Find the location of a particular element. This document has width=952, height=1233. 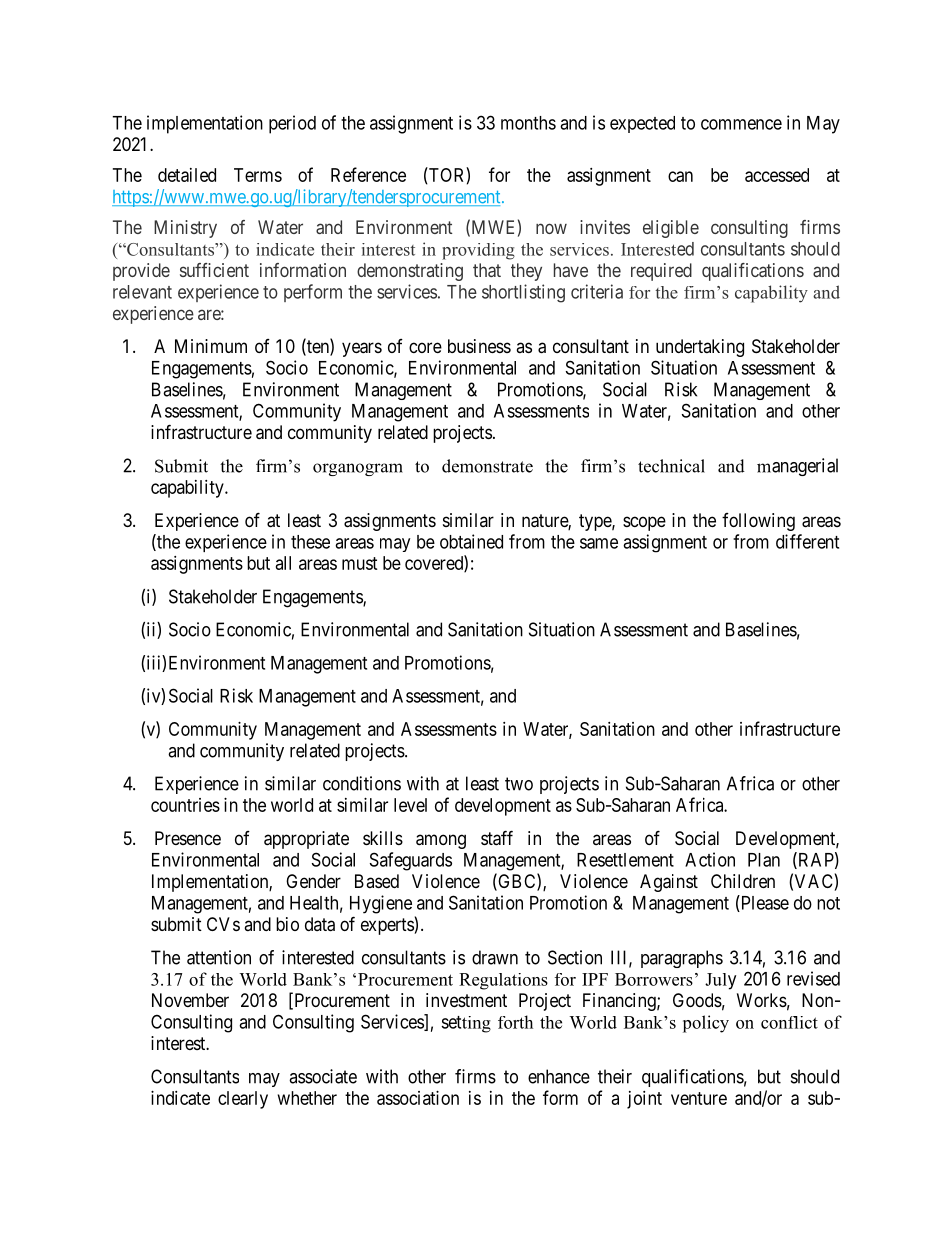

all is located at coordinates (283, 563).
